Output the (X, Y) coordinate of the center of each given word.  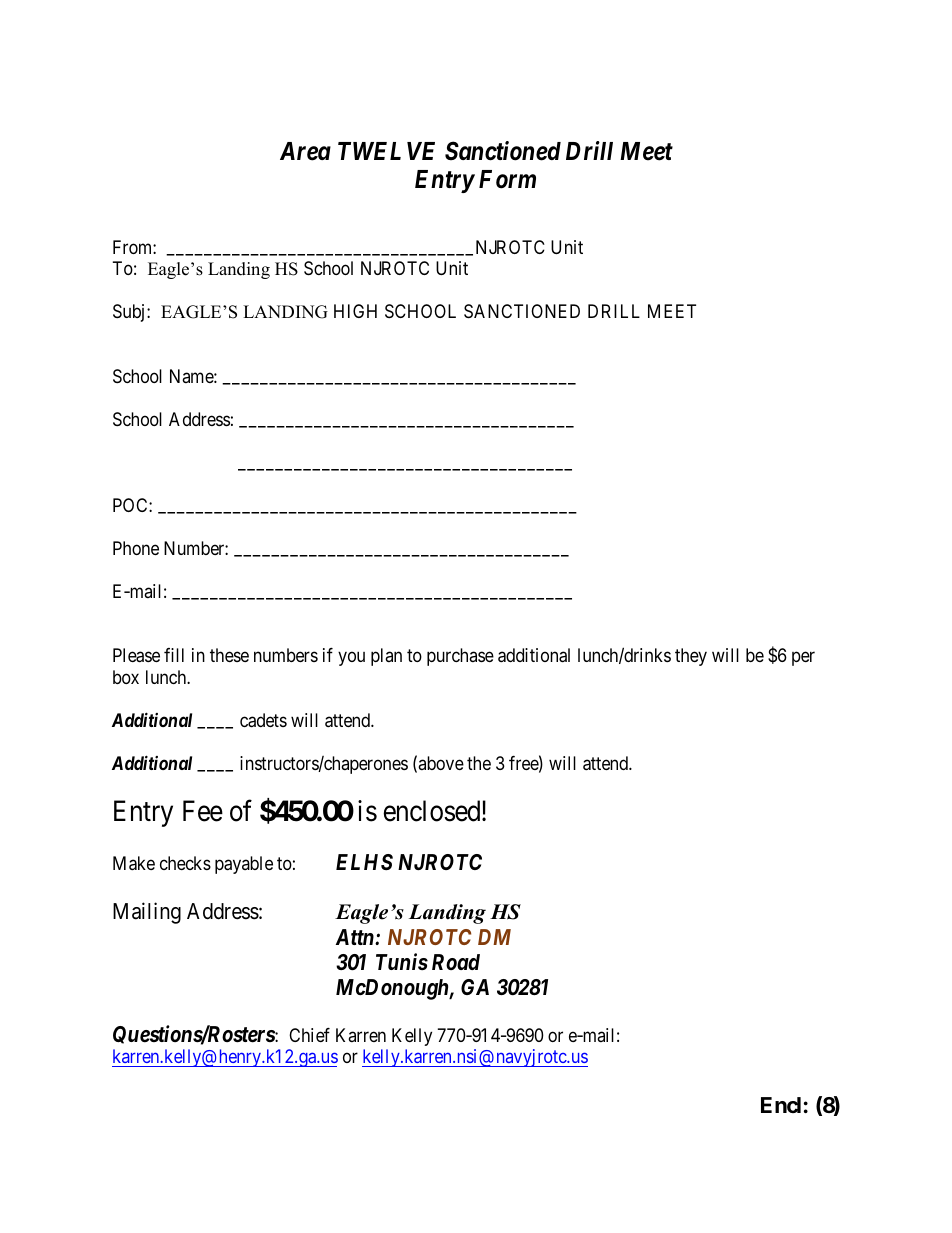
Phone (136, 548)
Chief (309, 1035)
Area (305, 151)
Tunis (402, 961)
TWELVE (386, 151)
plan (386, 657)
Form (507, 179)
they (691, 657)
